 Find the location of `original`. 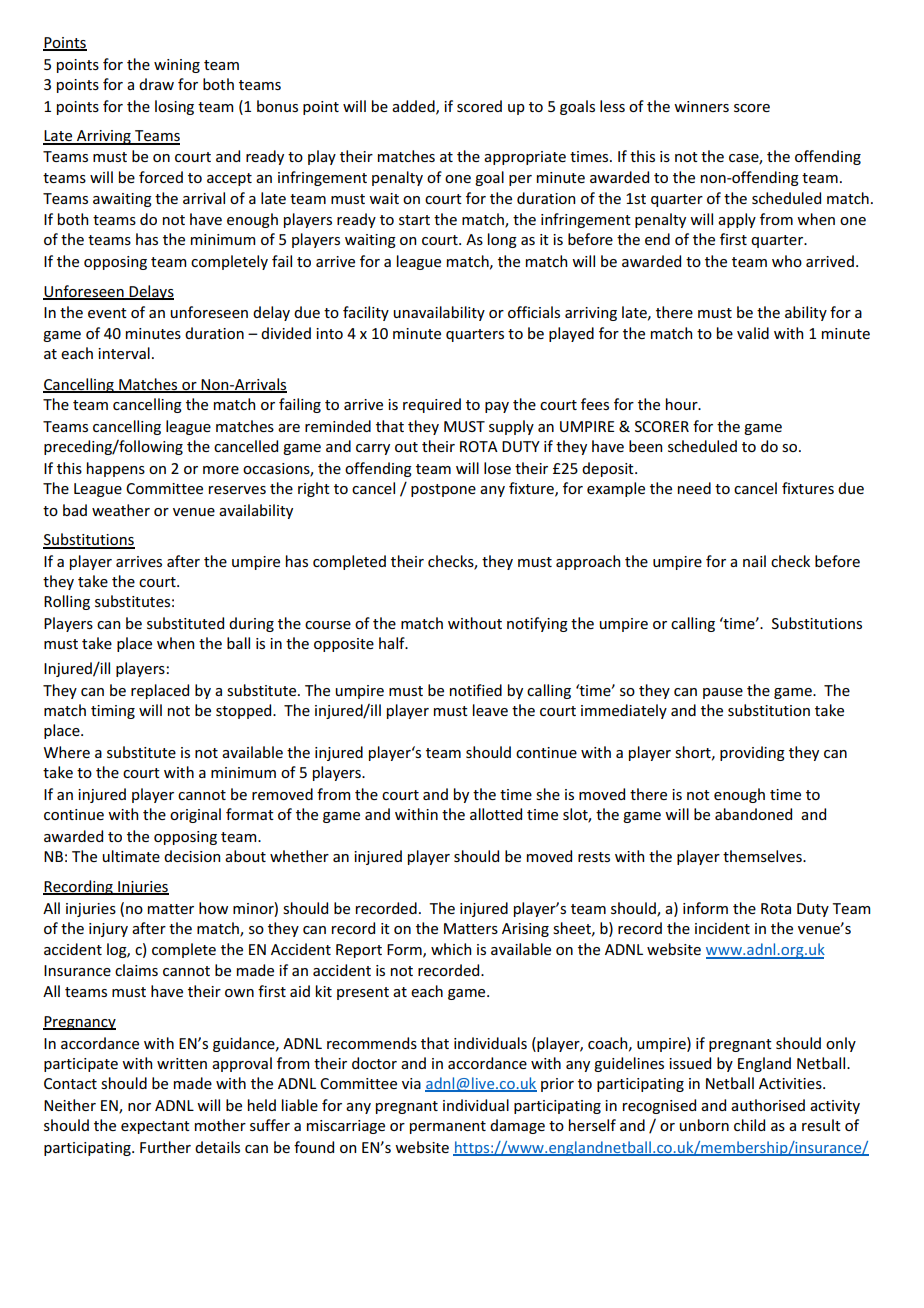

original is located at coordinates (195, 815).
